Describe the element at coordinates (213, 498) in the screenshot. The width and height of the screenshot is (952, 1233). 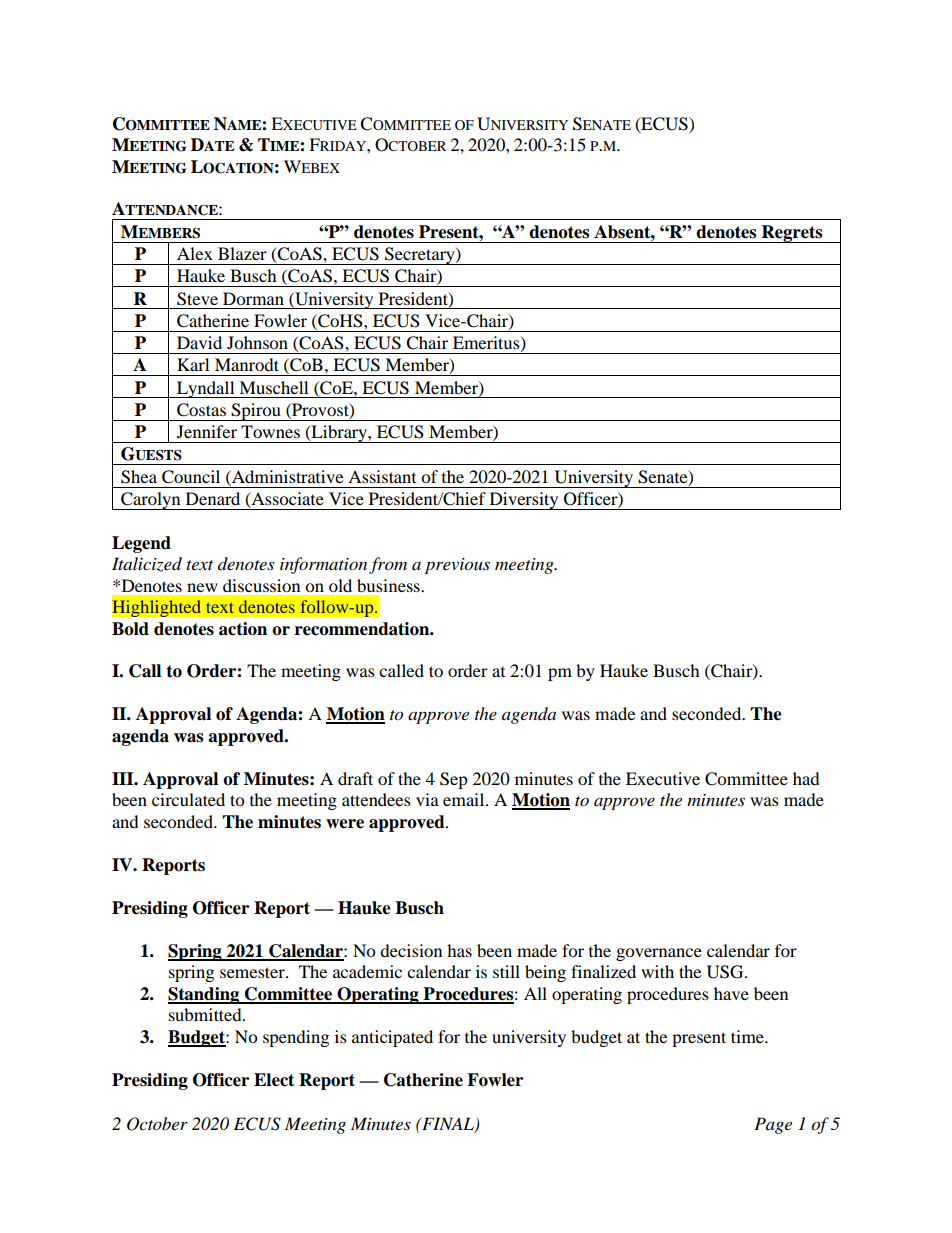
I see `Denard` at that location.
